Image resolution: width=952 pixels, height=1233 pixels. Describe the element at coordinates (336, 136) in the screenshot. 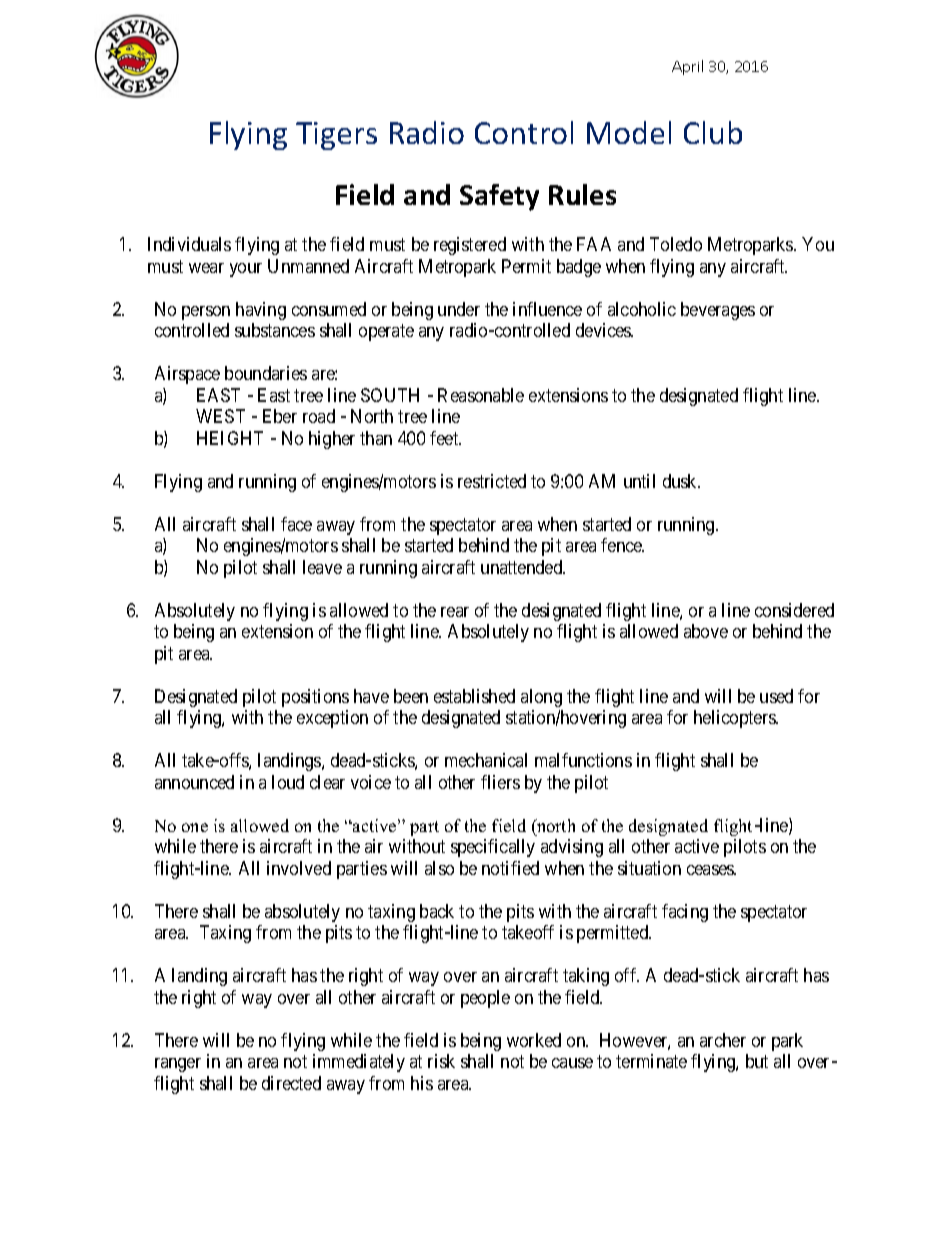

I see `Tigers` at that location.
